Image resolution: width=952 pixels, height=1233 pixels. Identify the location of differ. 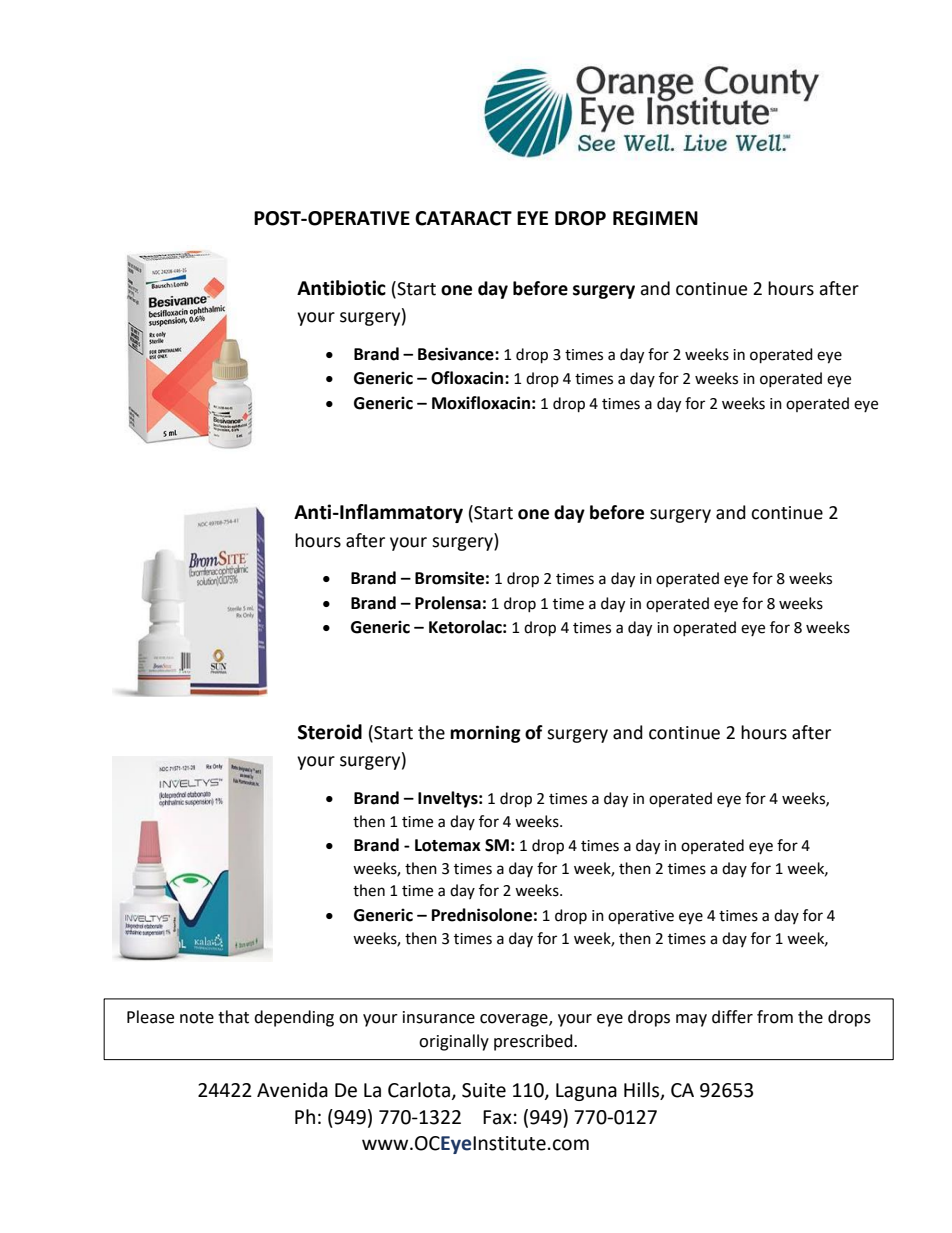
(732, 1017).
